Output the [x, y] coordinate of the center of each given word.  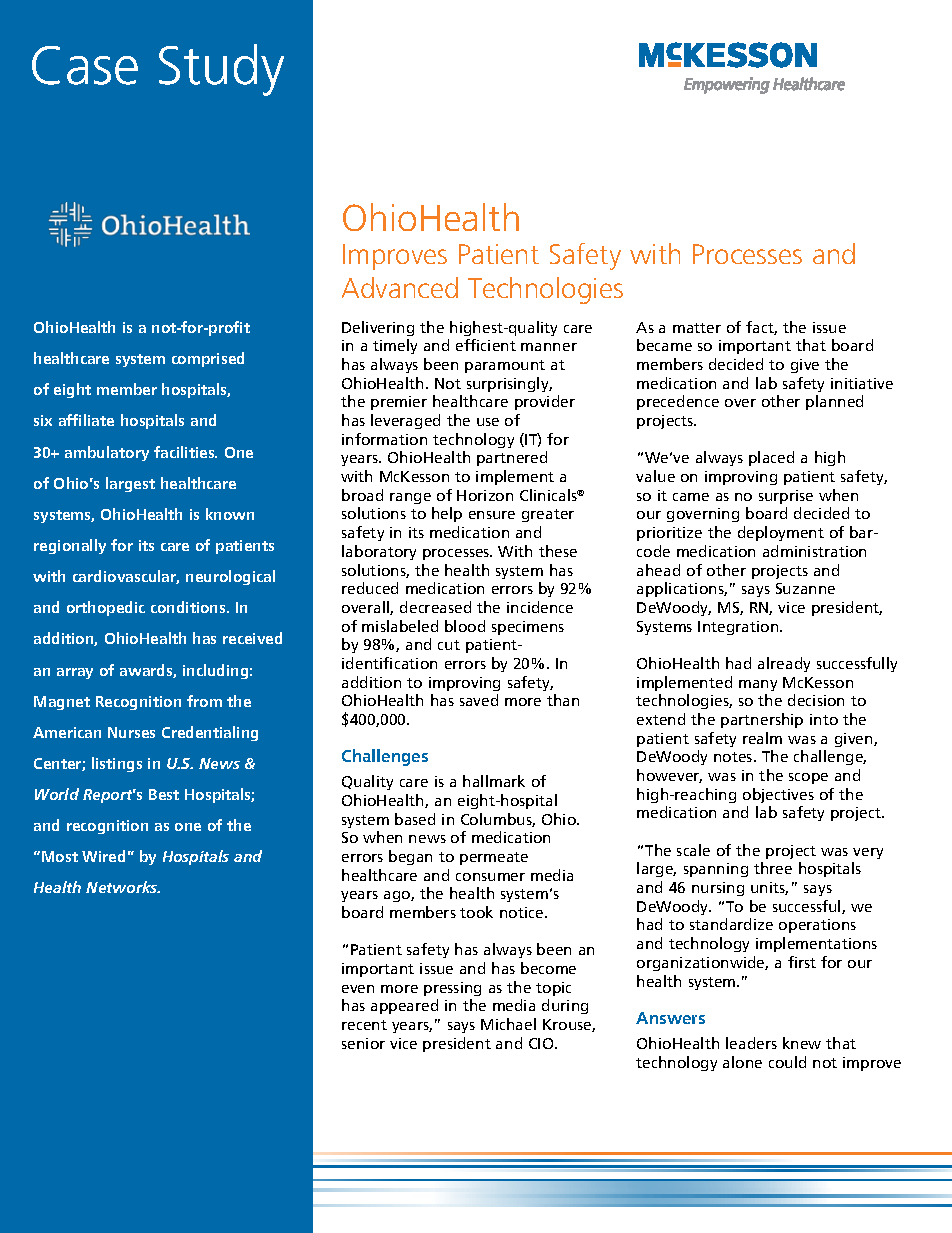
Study [221, 70]
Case [85, 65]
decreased [435, 607]
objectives [778, 795]
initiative [862, 383]
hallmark [494, 781]
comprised [208, 359]
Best [164, 794]
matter [697, 328]
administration [814, 551]
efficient [486, 345]
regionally [70, 546]
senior [363, 1043]
